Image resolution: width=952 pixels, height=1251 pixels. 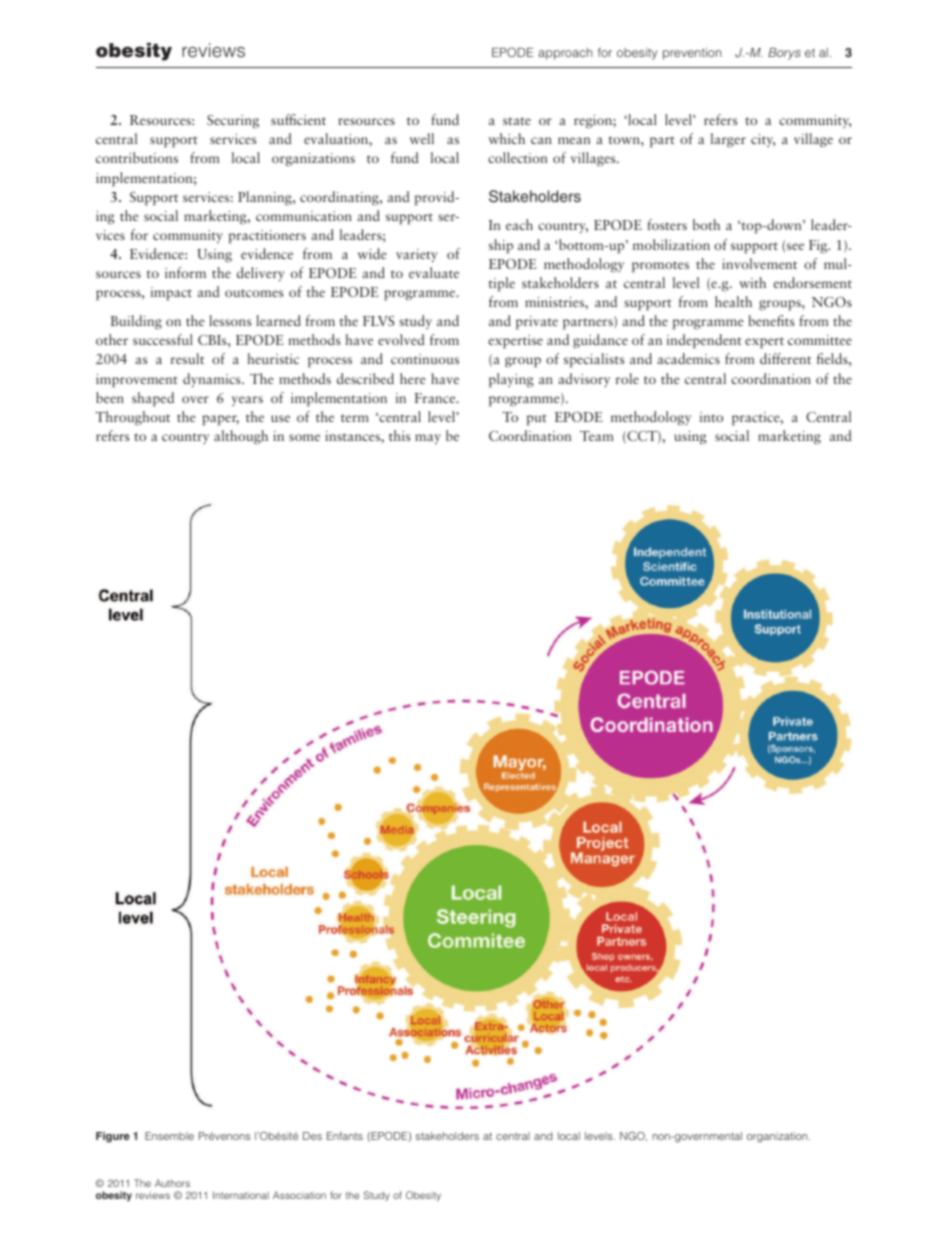 What do you see at coordinates (233, 121) in the document?
I see `Securing` at bounding box center [233, 121].
